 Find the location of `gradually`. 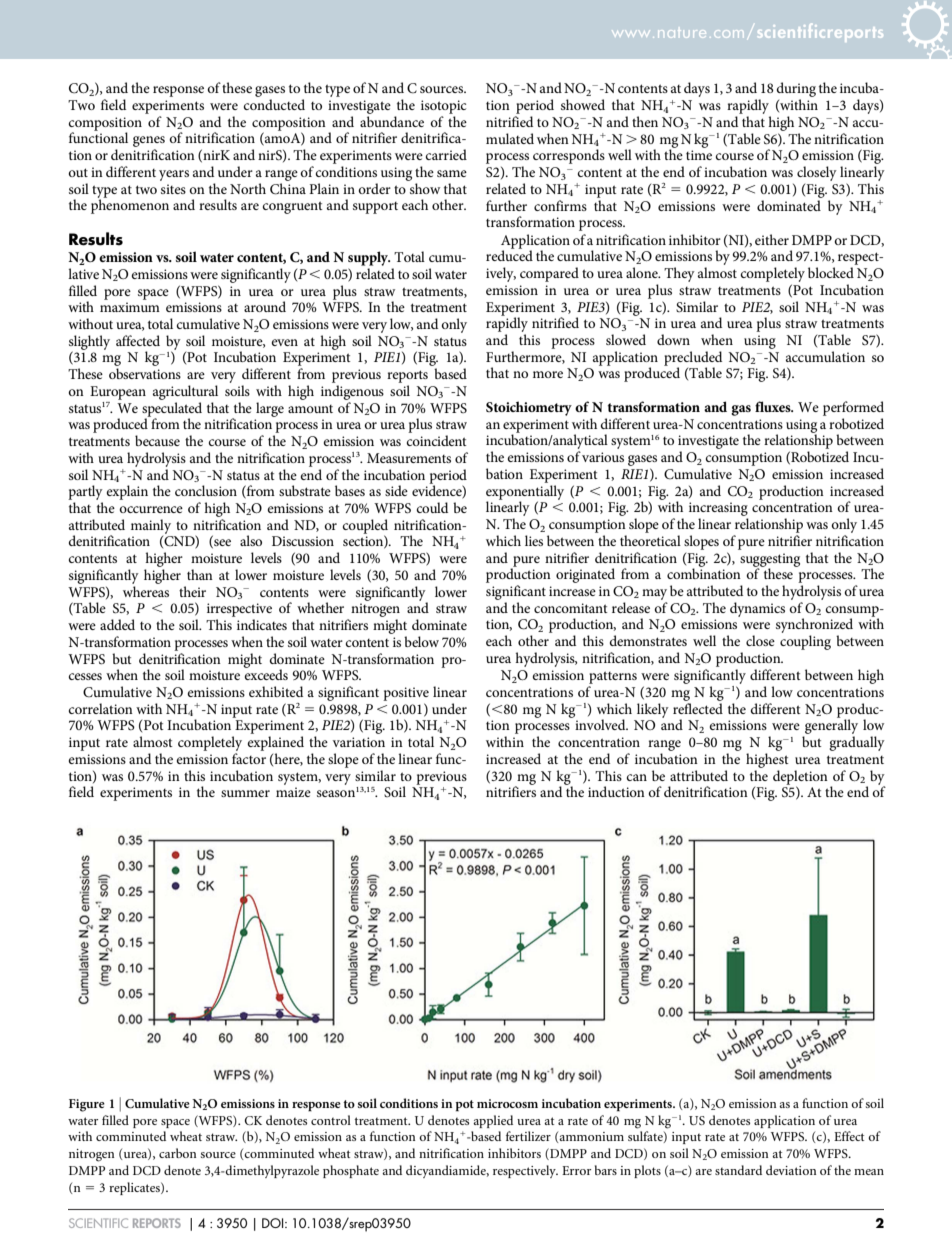

gradually is located at coordinates (857, 743).
